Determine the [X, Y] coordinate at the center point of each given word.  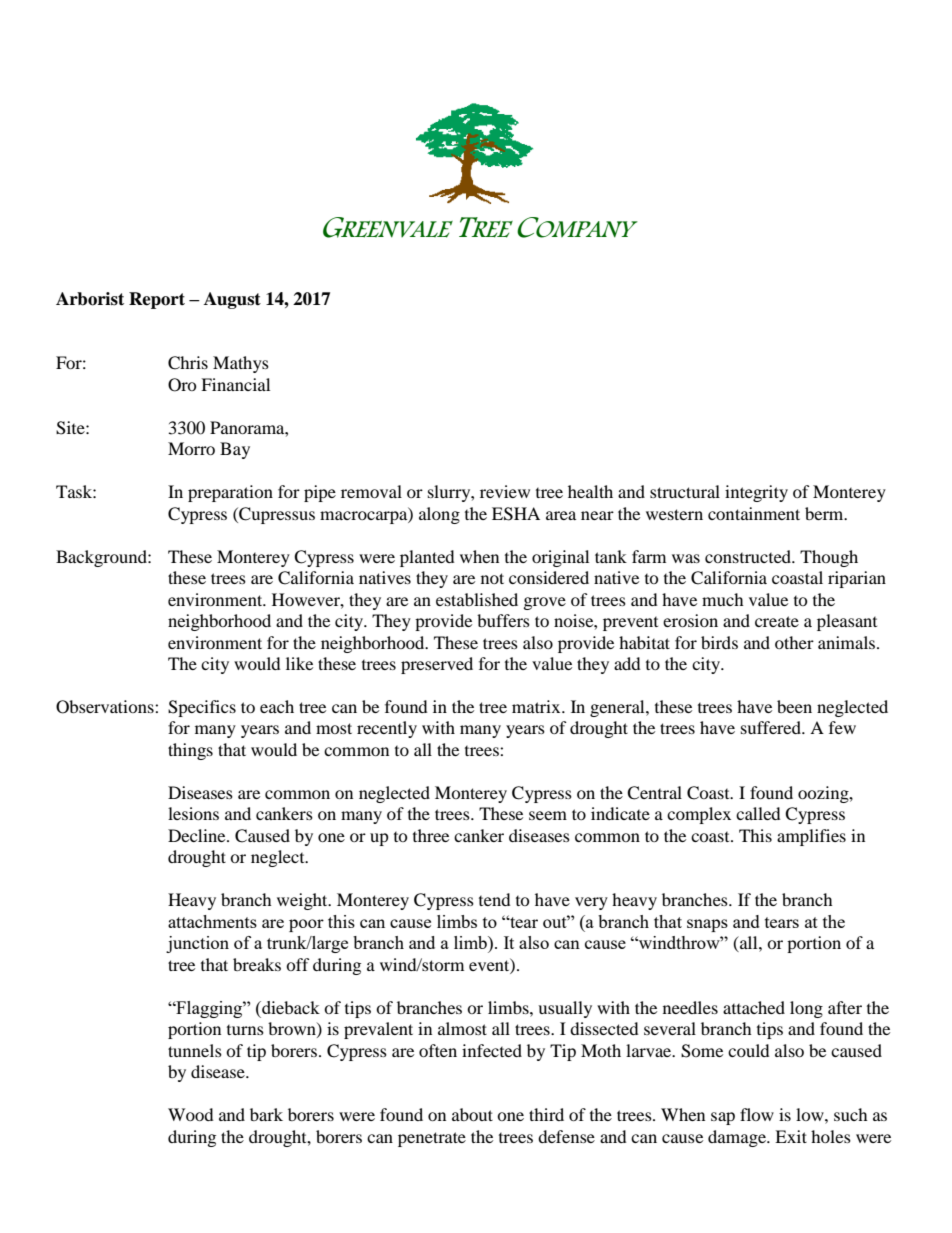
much [723, 599]
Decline [198, 835]
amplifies [811, 837]
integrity [756, 493]
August [232, 300]
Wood [191, 1114]
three [431, 835]
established [477, 599]
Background [102, 558]
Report [157, 300]
